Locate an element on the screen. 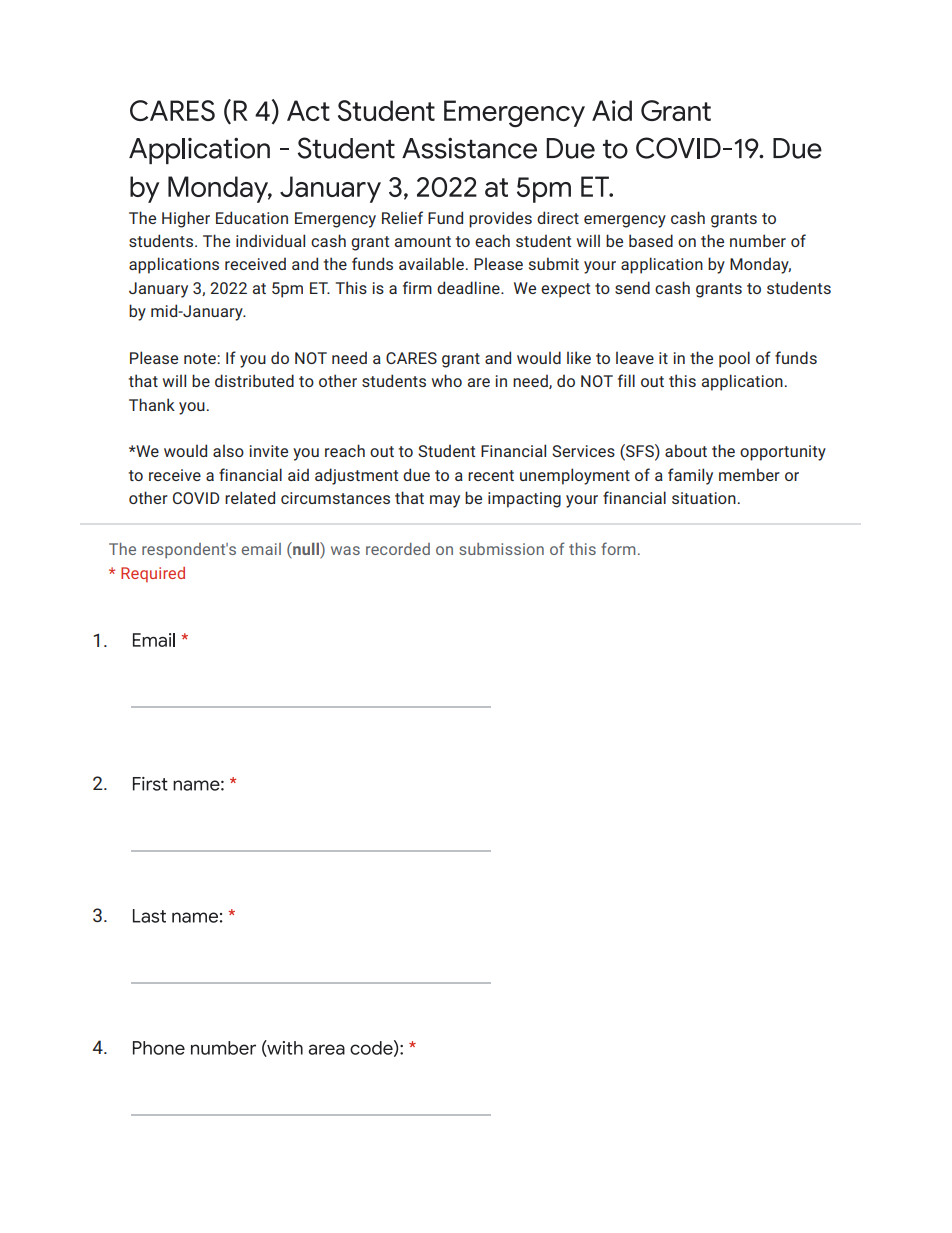 This screenshot has height=1233, width=952. pool is located at coordinates (734, 359).
